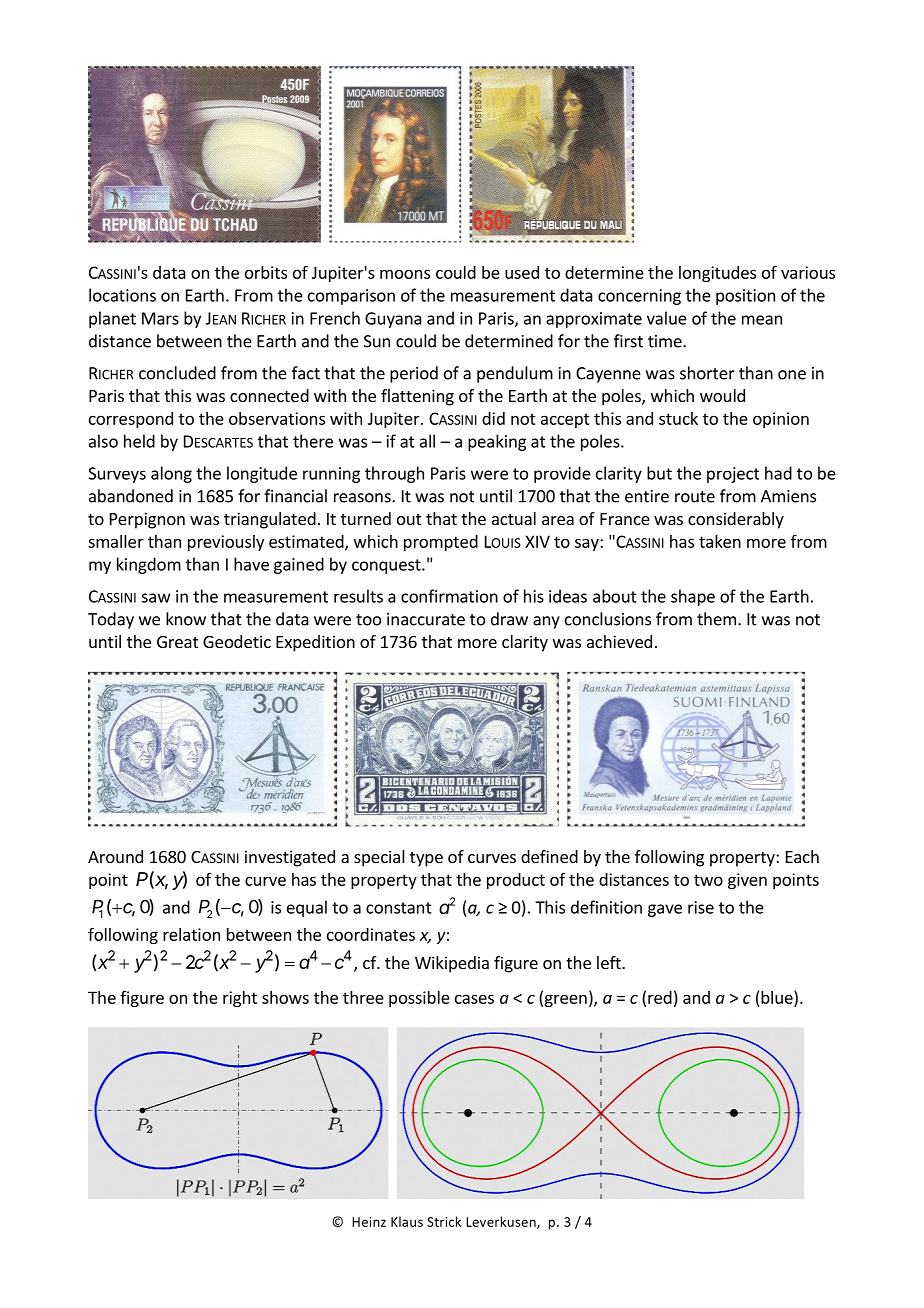  What do you see at coordinates (426, 859) in the image?
I see `type` at bounding box center [426, 859].
